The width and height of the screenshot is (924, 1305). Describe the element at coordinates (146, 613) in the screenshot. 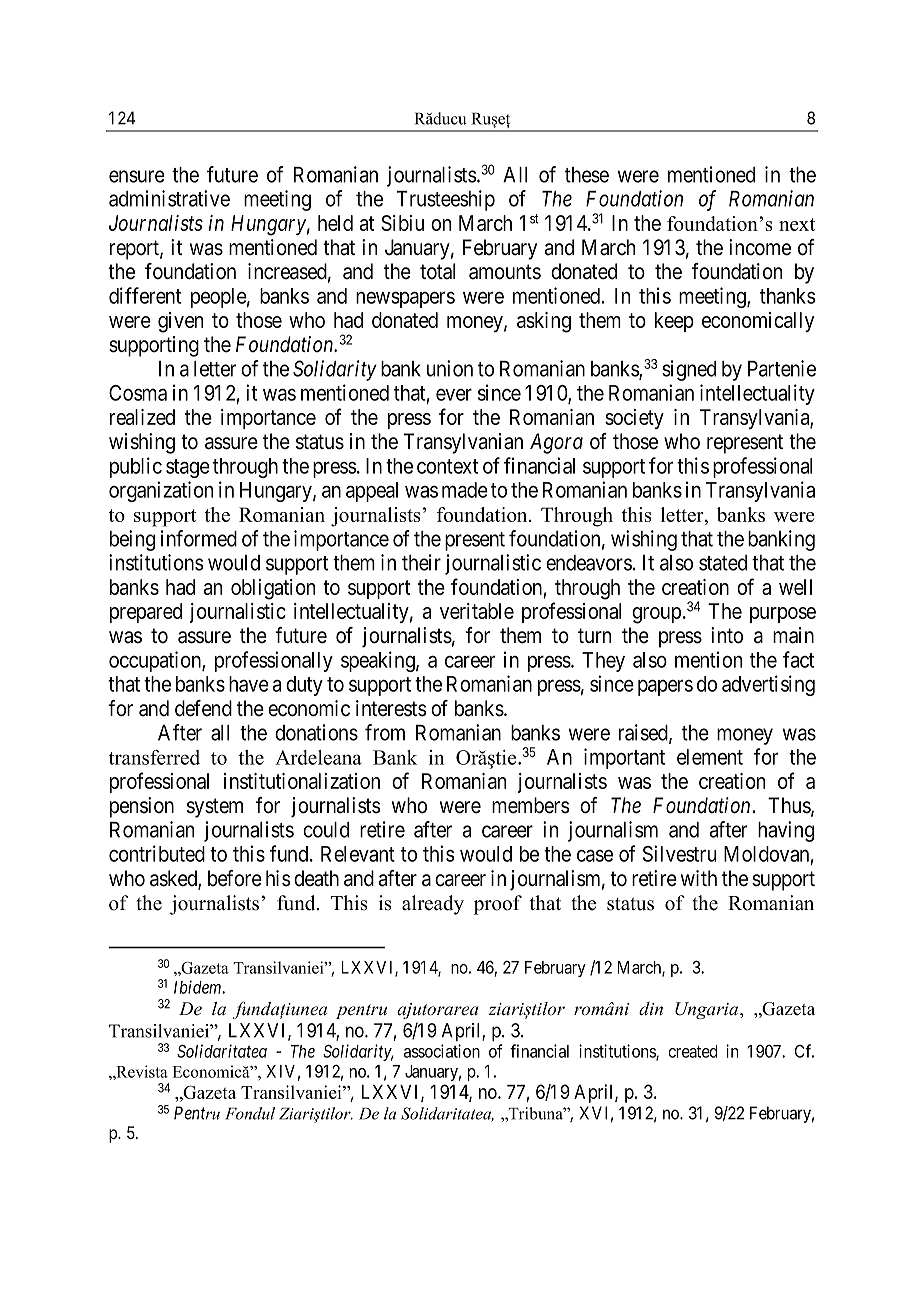

I see `prepared` at that location.
